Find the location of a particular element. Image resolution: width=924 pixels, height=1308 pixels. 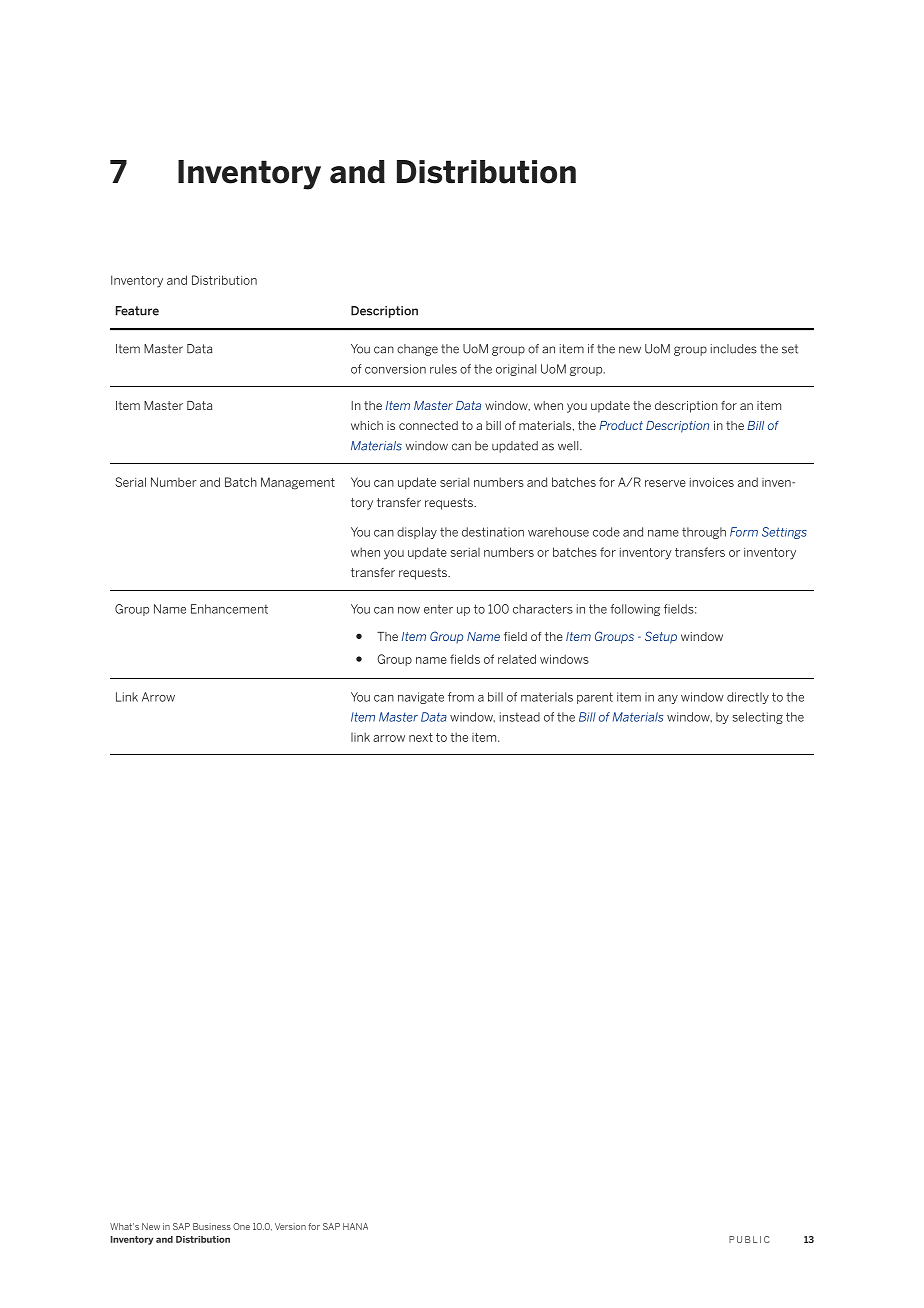

change is located at coordinates (417, 350).
